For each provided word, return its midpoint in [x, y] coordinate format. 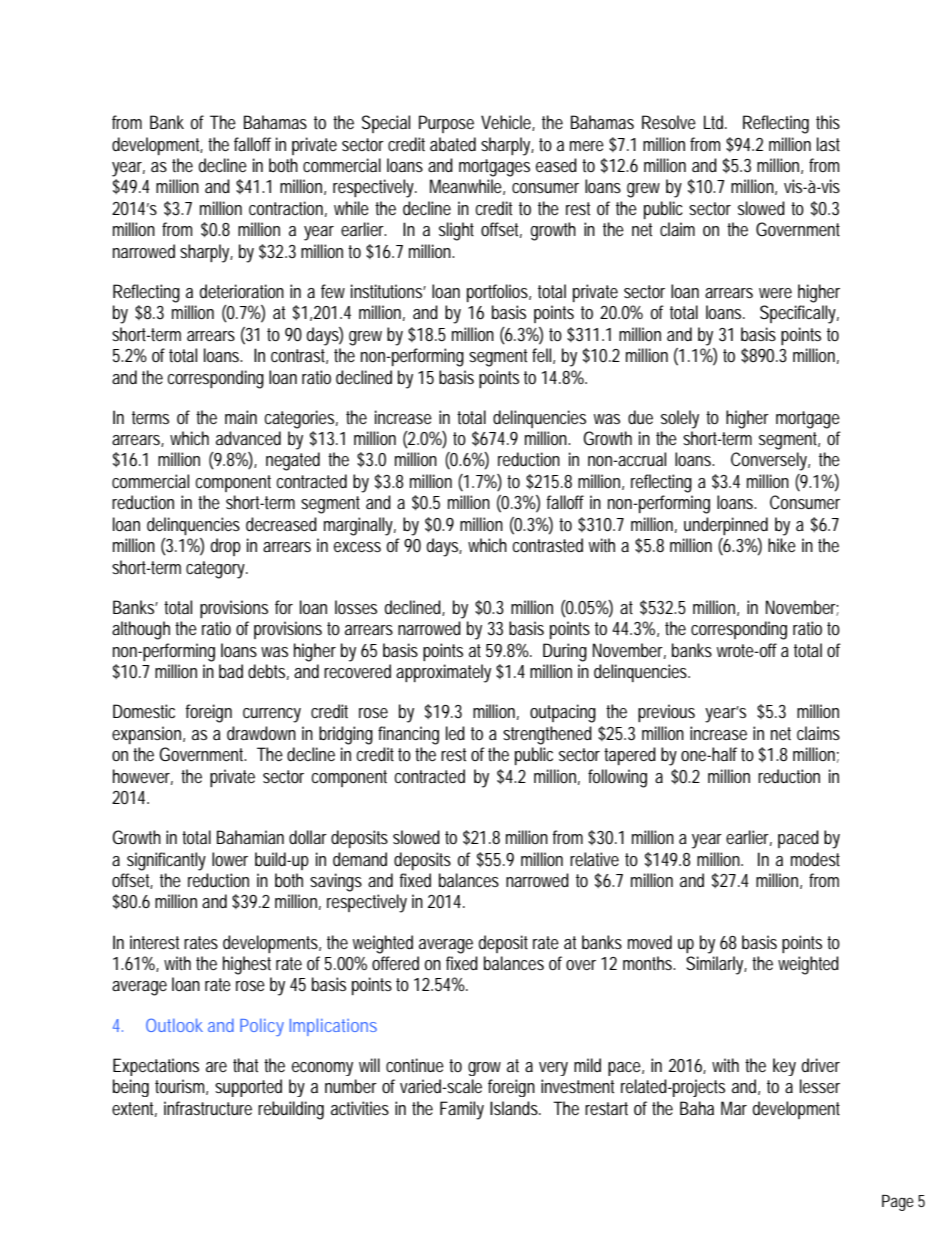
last [828, 144]
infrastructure [208, 1108]
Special [386, 124]
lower [230, 859]
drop [226, 547]
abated [453, 144]
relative [594, 859]
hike [782, 545]
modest [815, 859]
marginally [360, 526]
